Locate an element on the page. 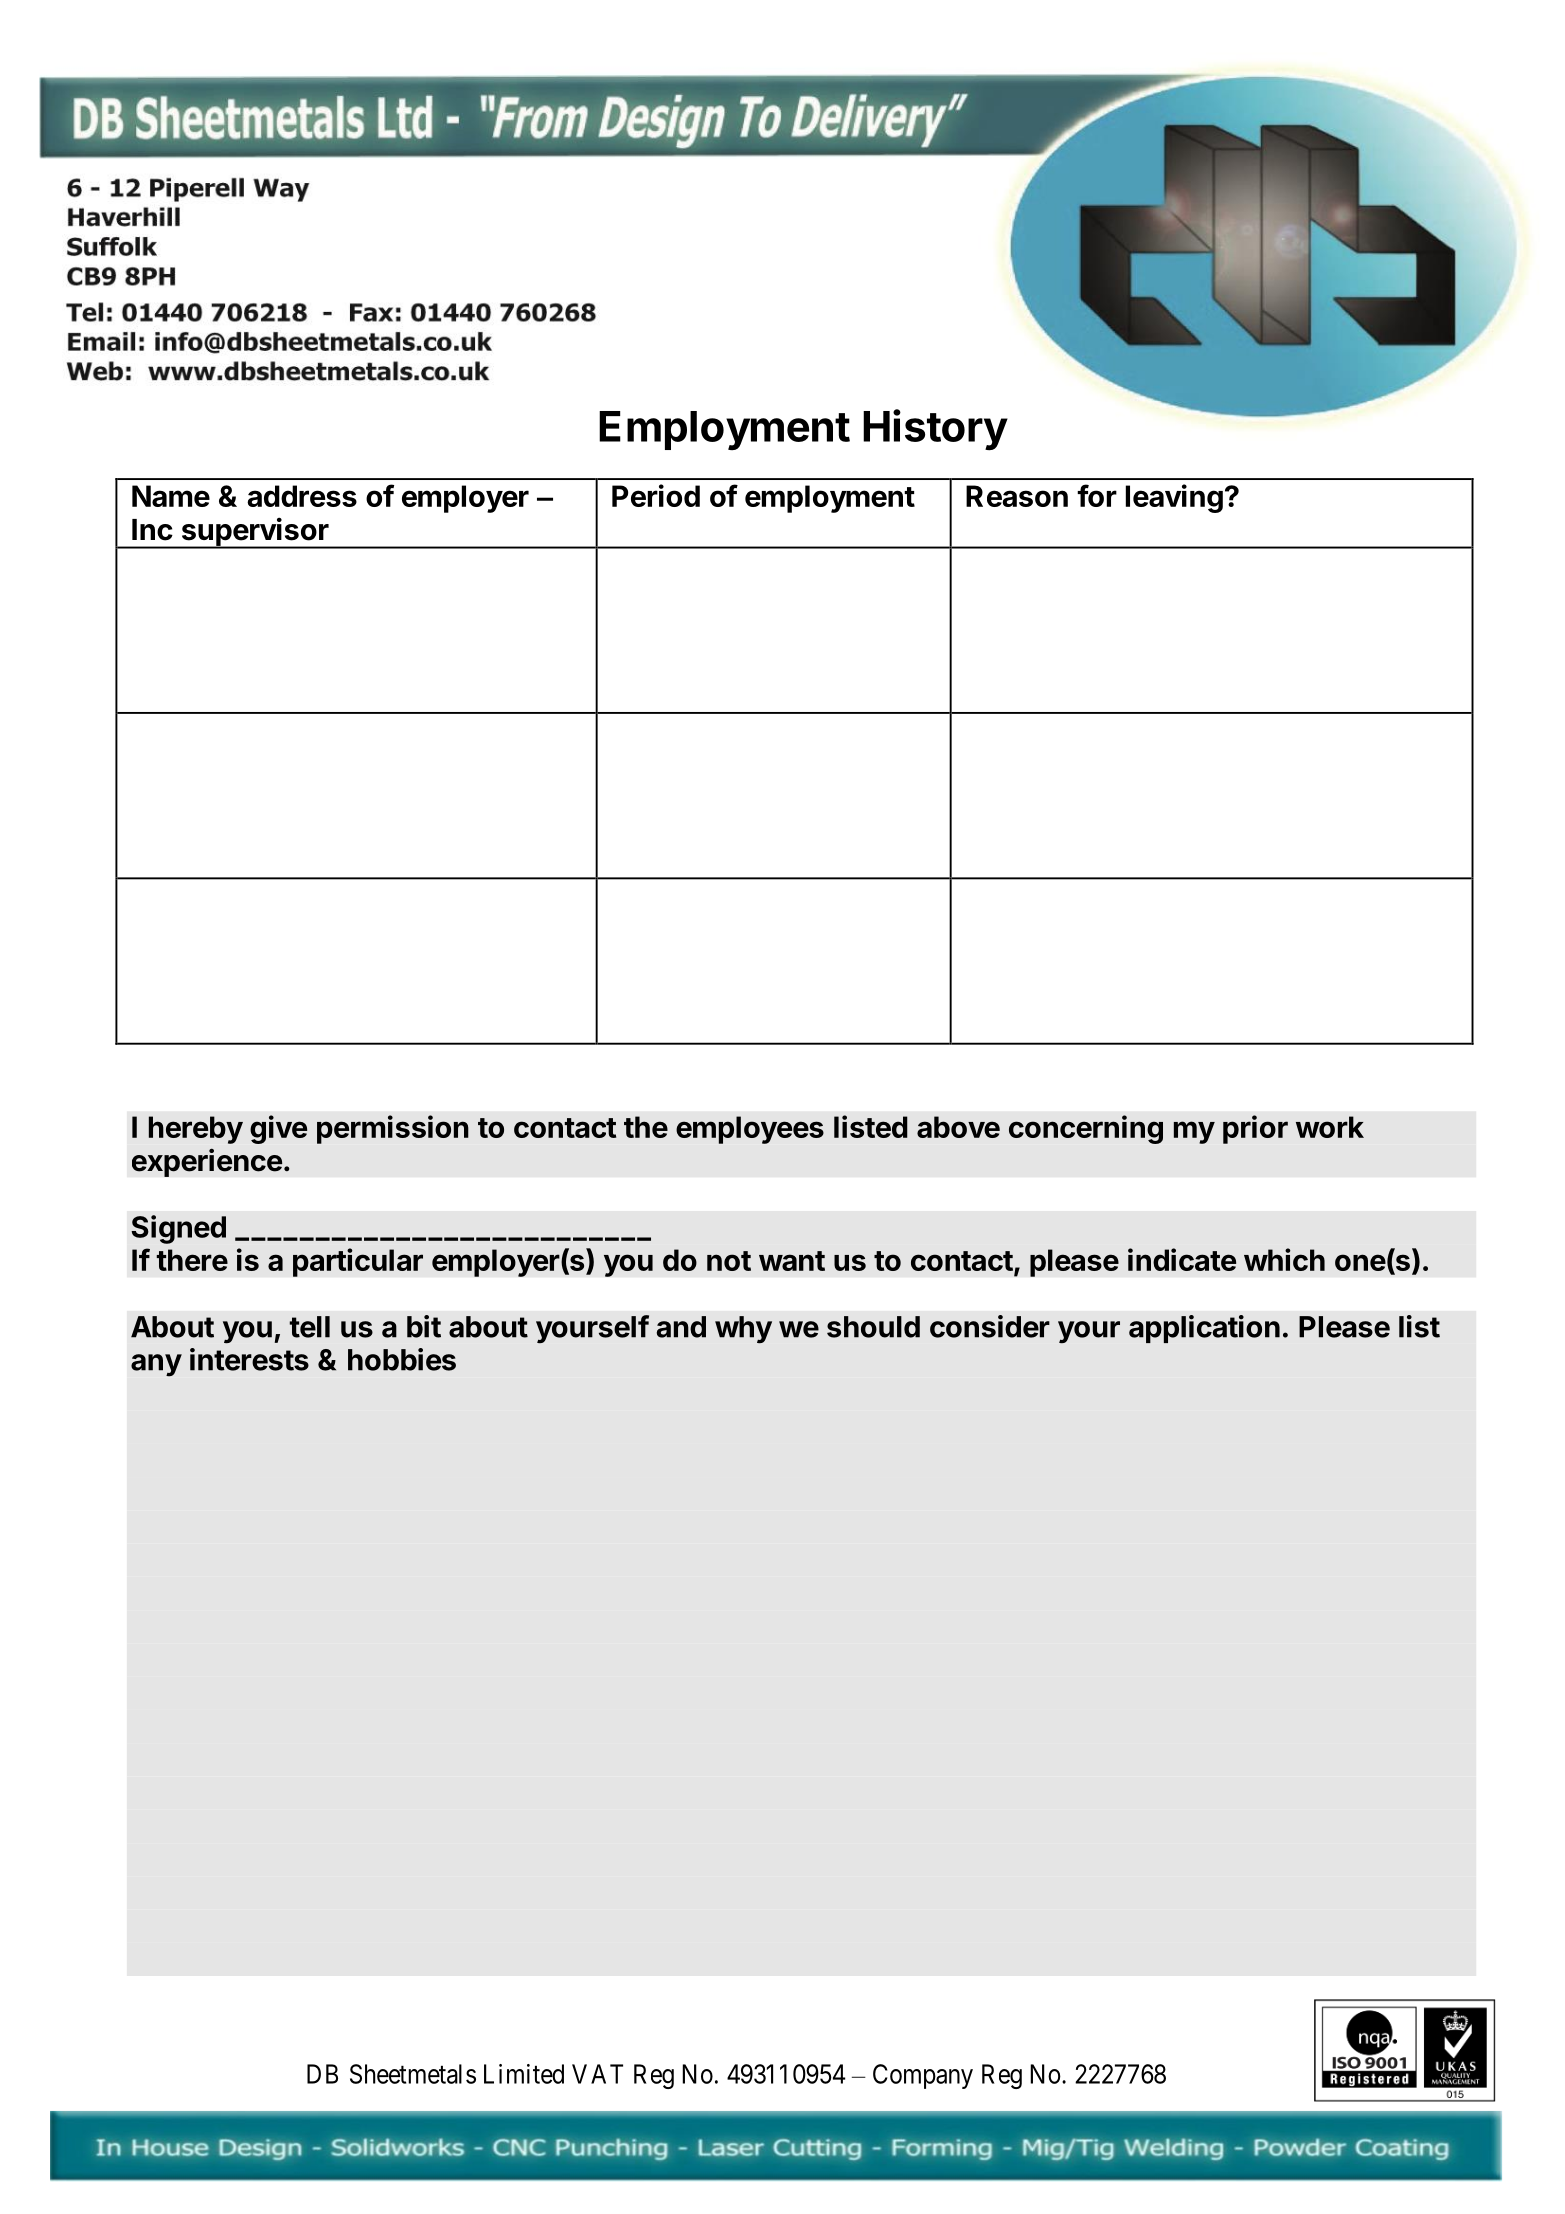 This page has height=2214, width=1565. address is located at coordinates (302, 496).
